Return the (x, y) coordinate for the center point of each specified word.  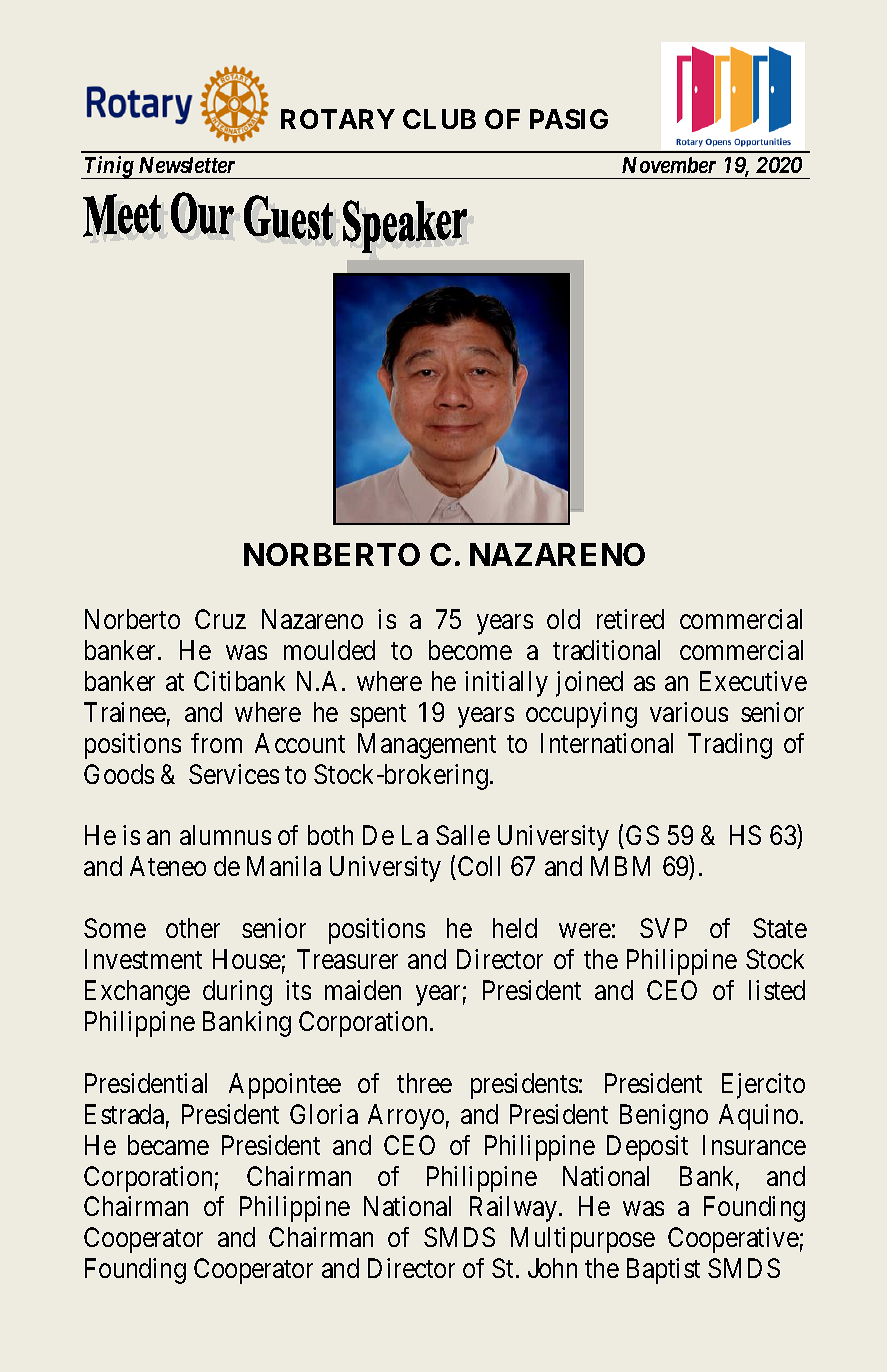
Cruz (220, 619)
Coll (479, 866)
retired (630, 619)
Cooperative (733, 1240)
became (168, 1145)
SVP (663, 928)
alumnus (225, 835)
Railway (515, 1209)
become (470, 650)
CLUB (439, 119)
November (669, 165)
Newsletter (187, 165)
